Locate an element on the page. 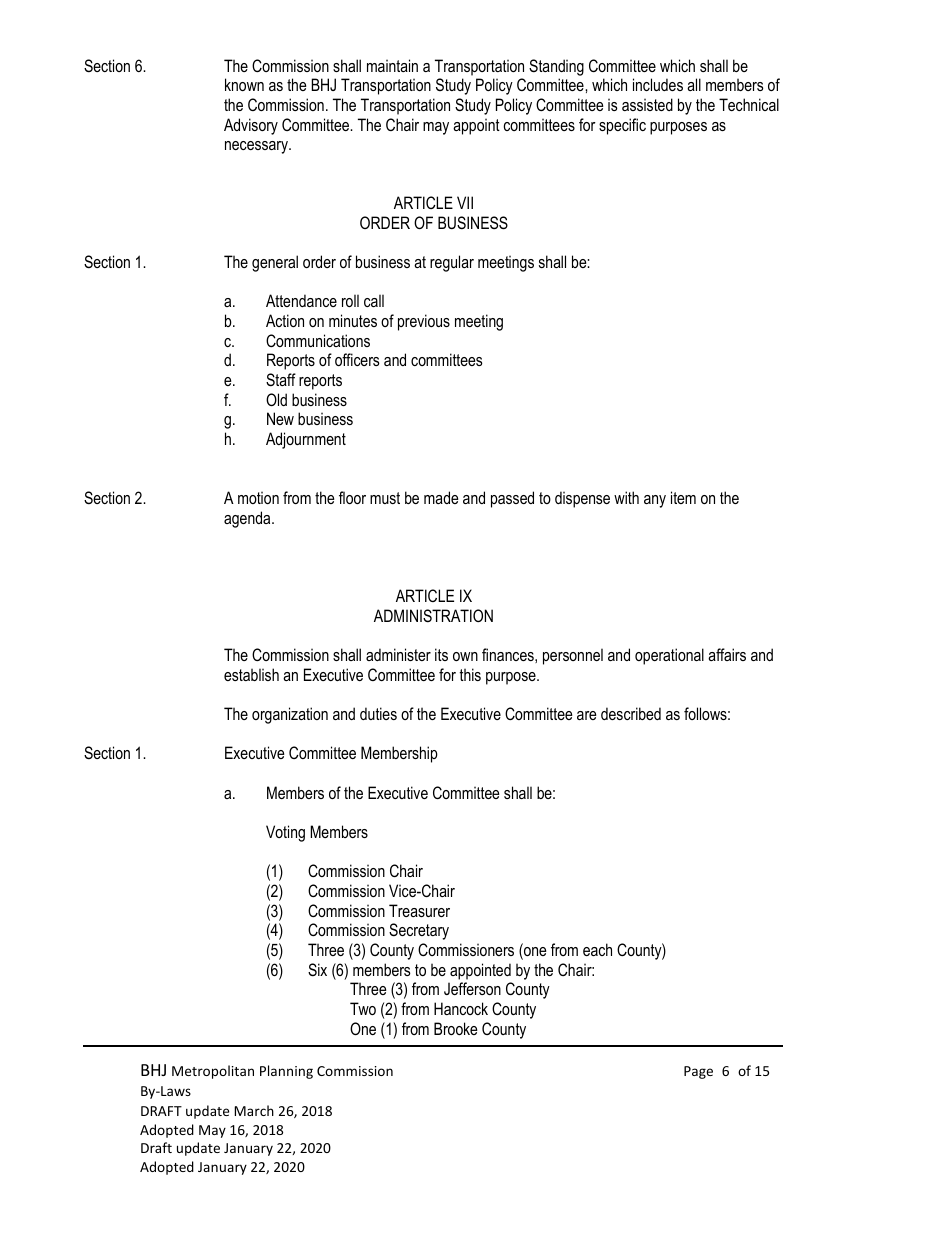 This image has width=952, height=1233. known is located at coordinates (244, 84).
